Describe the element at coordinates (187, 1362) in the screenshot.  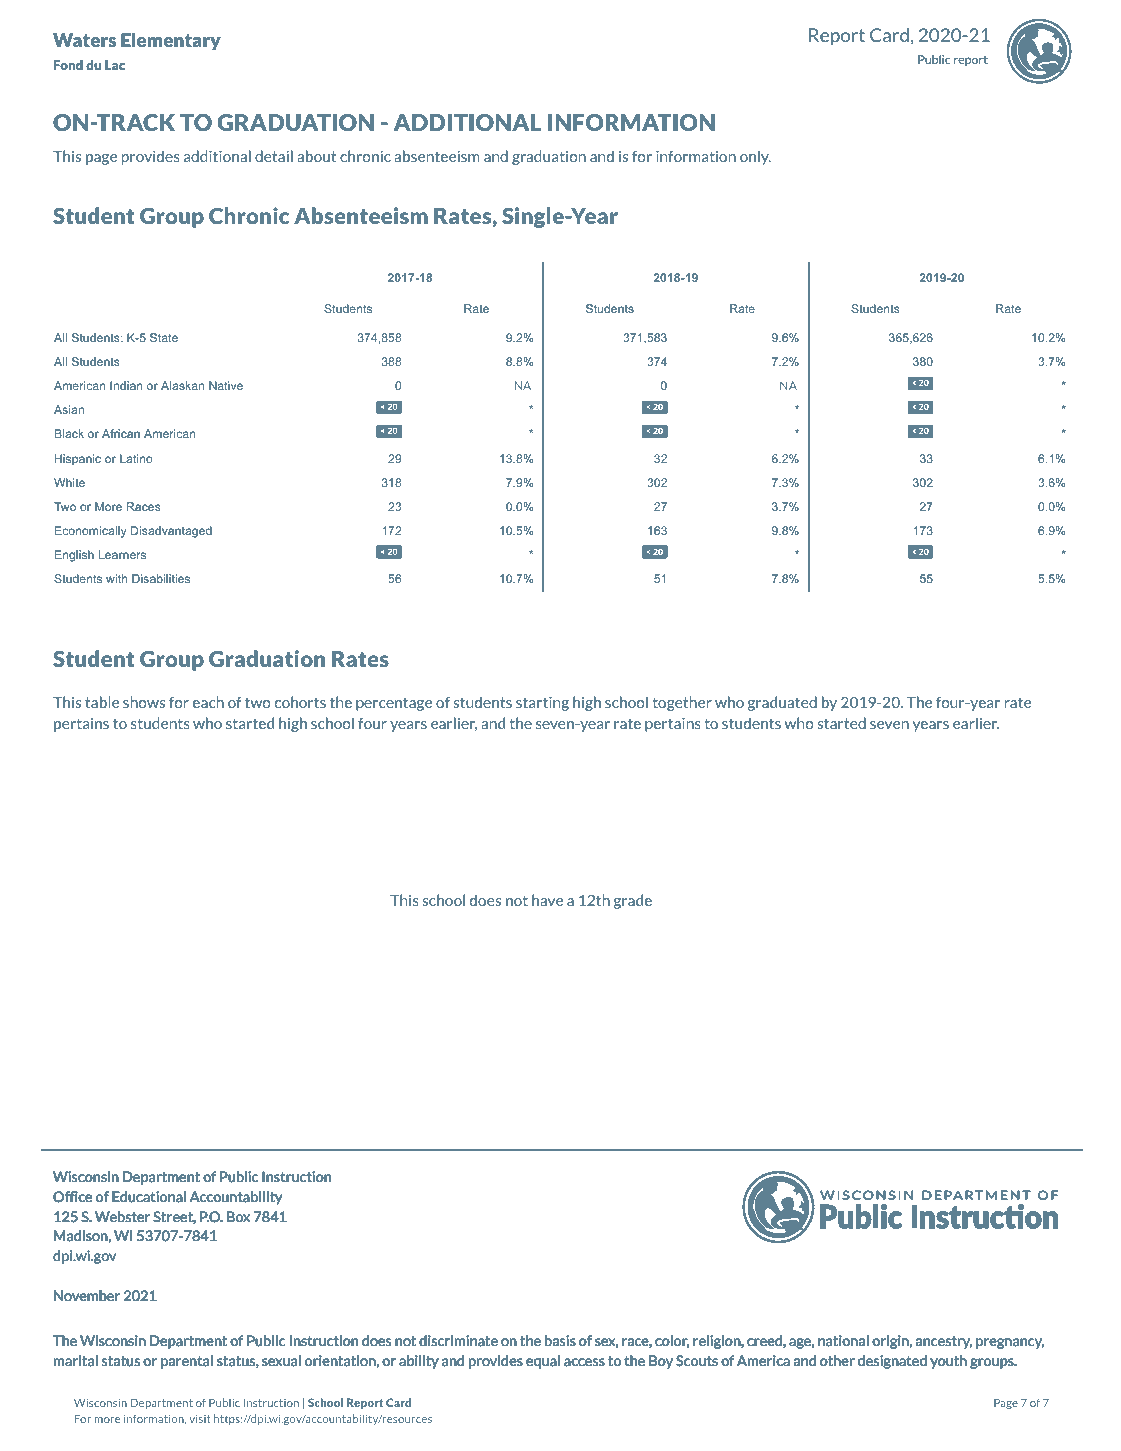
I see `parental` at that location.
